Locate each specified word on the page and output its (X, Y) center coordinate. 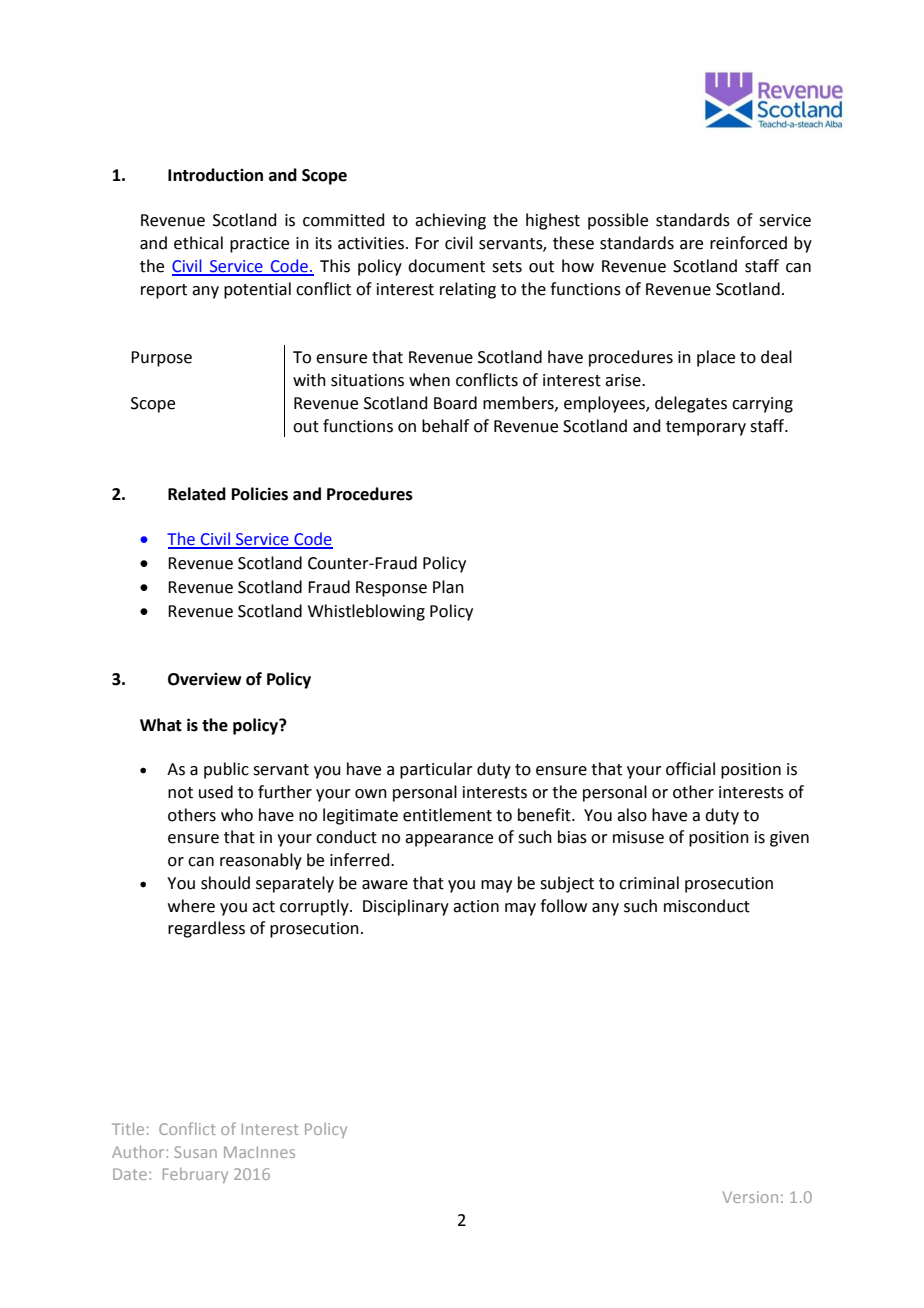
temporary (706, 428)
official (690, 769)
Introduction (215, 175)
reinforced (748, 243)
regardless (206, 929)
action (476, 906)
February (195, 1175)
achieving (450, 221)
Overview (204, 679)
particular (436, 770)
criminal (649, 883)
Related (197, 494)
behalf (445, 426)
